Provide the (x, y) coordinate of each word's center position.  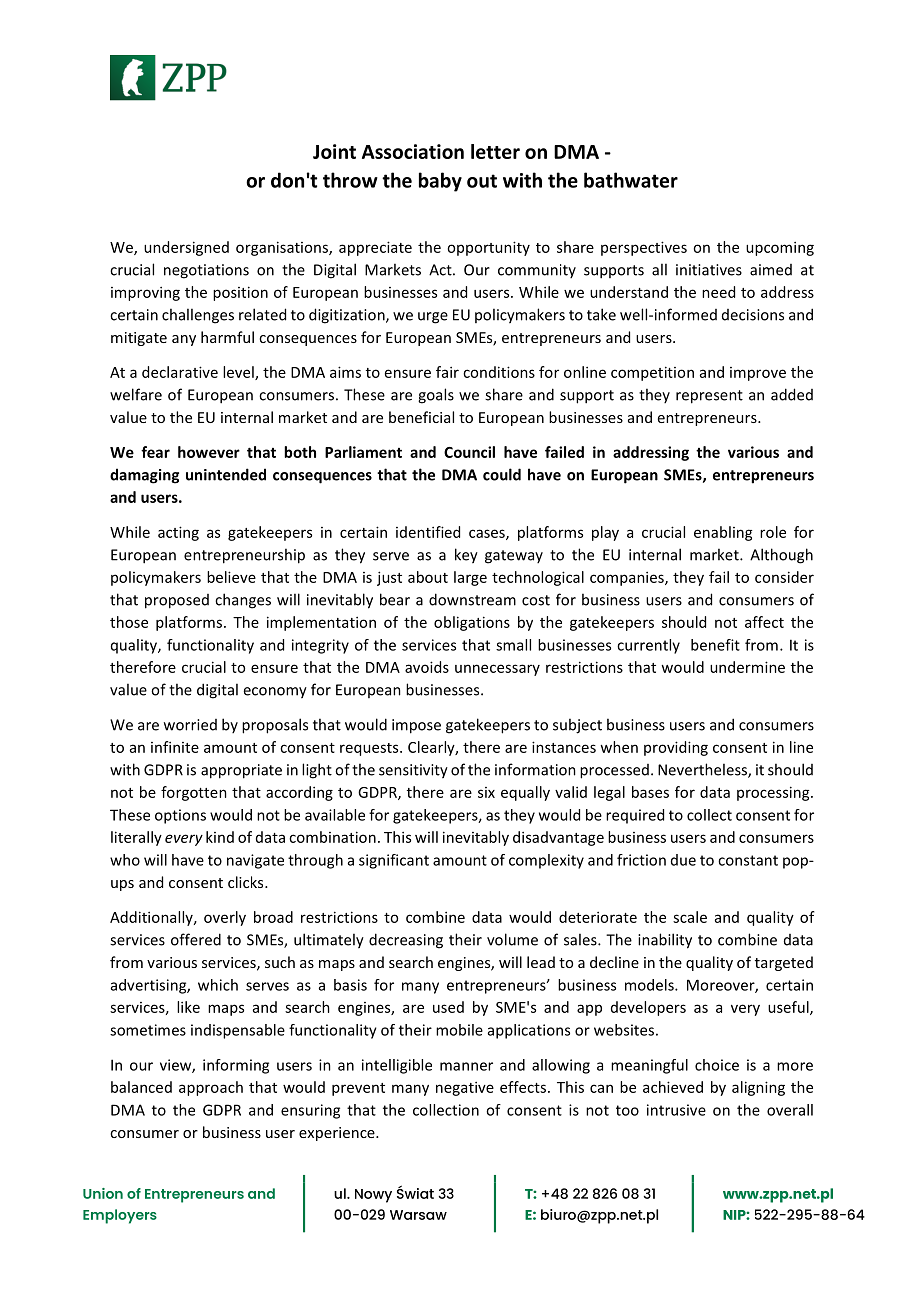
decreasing (406, 941)
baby (440, 182)
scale (690, 917)
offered (196, 939)
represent (709, 397)
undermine (747, 667)
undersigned (186, 248)
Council (469, 452)
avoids (427, 667)
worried (190, 725)
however (209, 452)
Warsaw (418, 1215)
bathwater (631, 180)
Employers (120, 1216)
